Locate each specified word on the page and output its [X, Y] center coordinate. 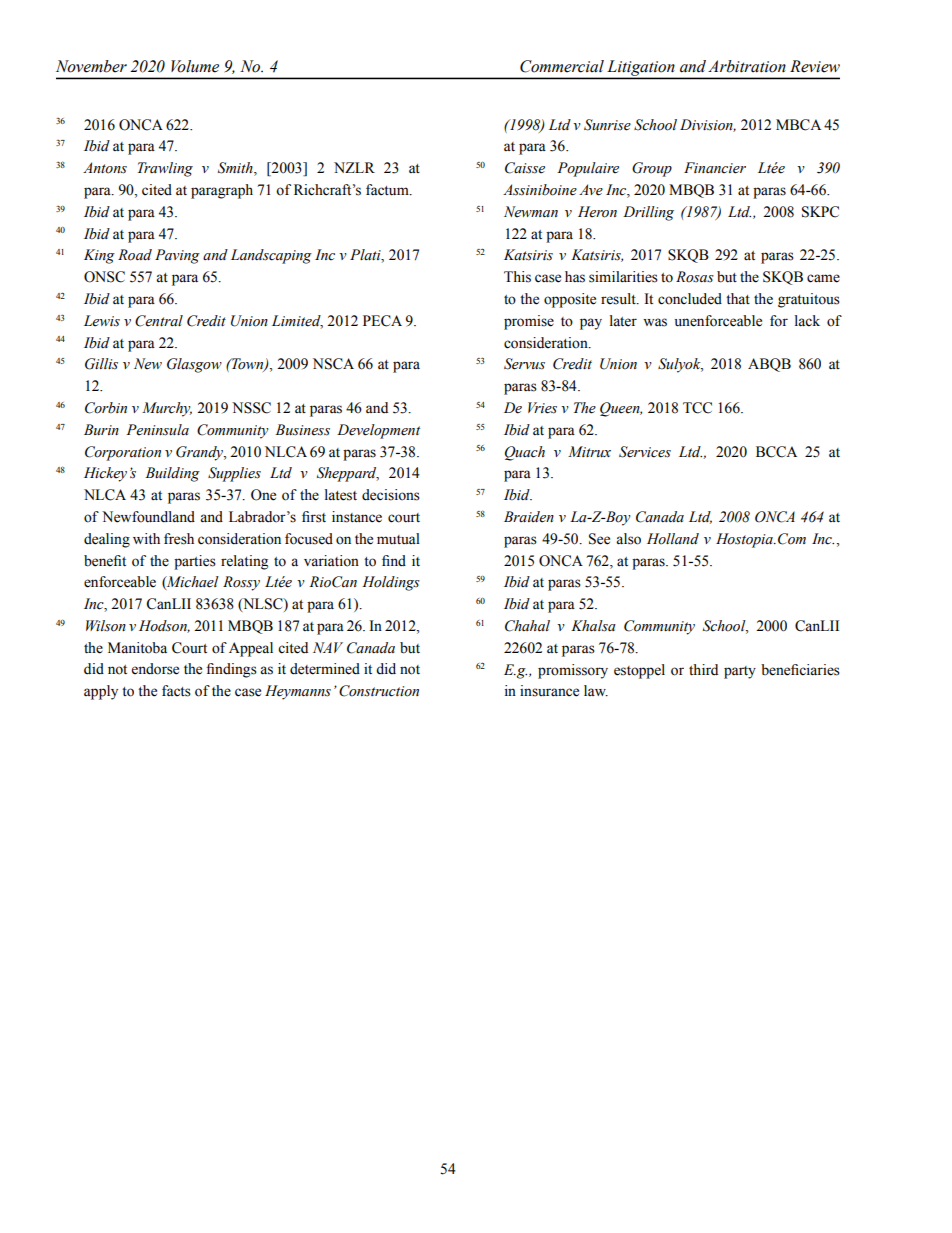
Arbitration [747, 66]
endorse [155, 669]
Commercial [562, 66]
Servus [524, 364]
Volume [195, 66]
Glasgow [194, 365]
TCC [697, 408]
